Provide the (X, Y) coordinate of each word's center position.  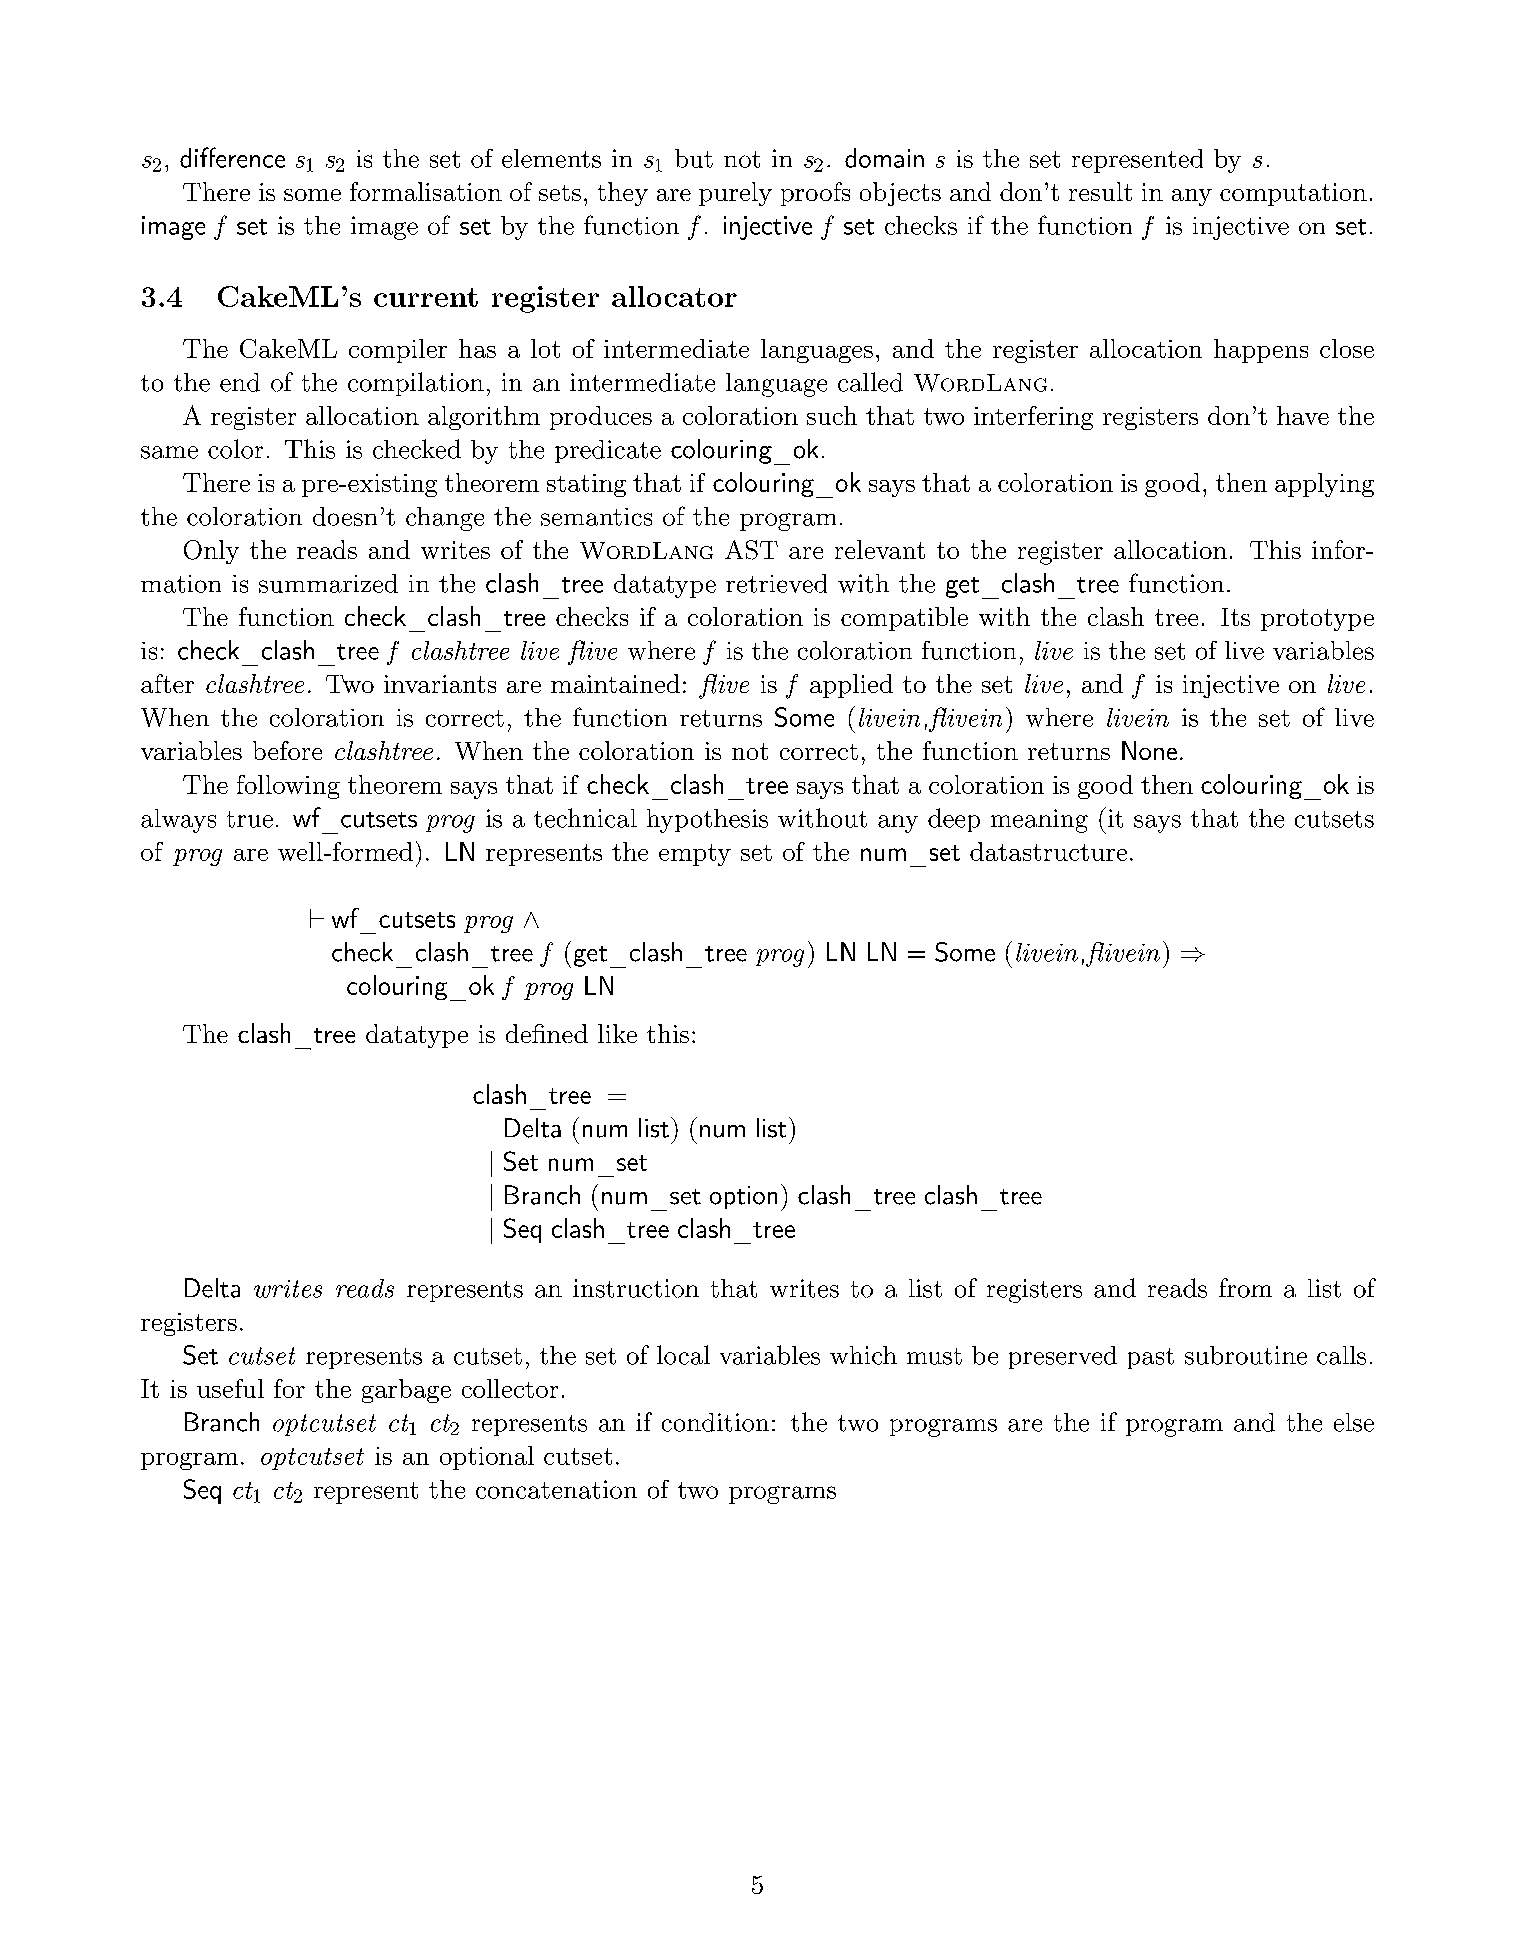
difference (232, 157)
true (250, 819)
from (1245, 1288)
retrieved (776, 583)
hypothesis (707, 821)
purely (735, 194)
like (617, 1033)
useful (230, 1388)
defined (547, 1033)
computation (1293, 194)
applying (1324, 485)
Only (211, 552)
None (1149, 750)
